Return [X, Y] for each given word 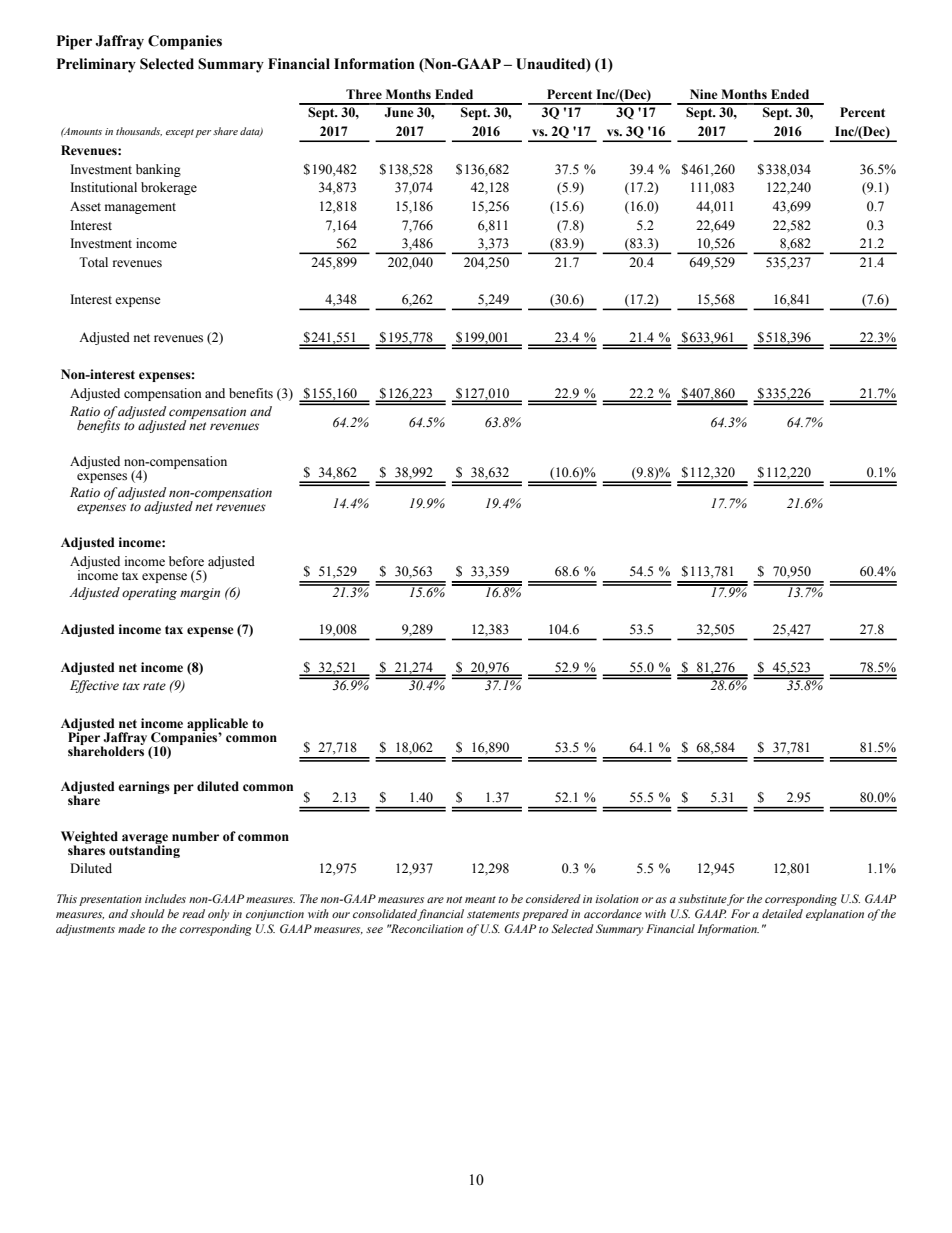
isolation [617, 898]
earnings [144, 787]
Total [93, 262]
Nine [704, 94]
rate [154, 686]
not [454, 899]
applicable [217, 725]
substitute [702, 898]
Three [364, 94]
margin [200, 594]
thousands [139, 131]
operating [149, 594]
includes [165, 898]
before [186, 561]
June [399, 112]
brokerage [169, 188]
